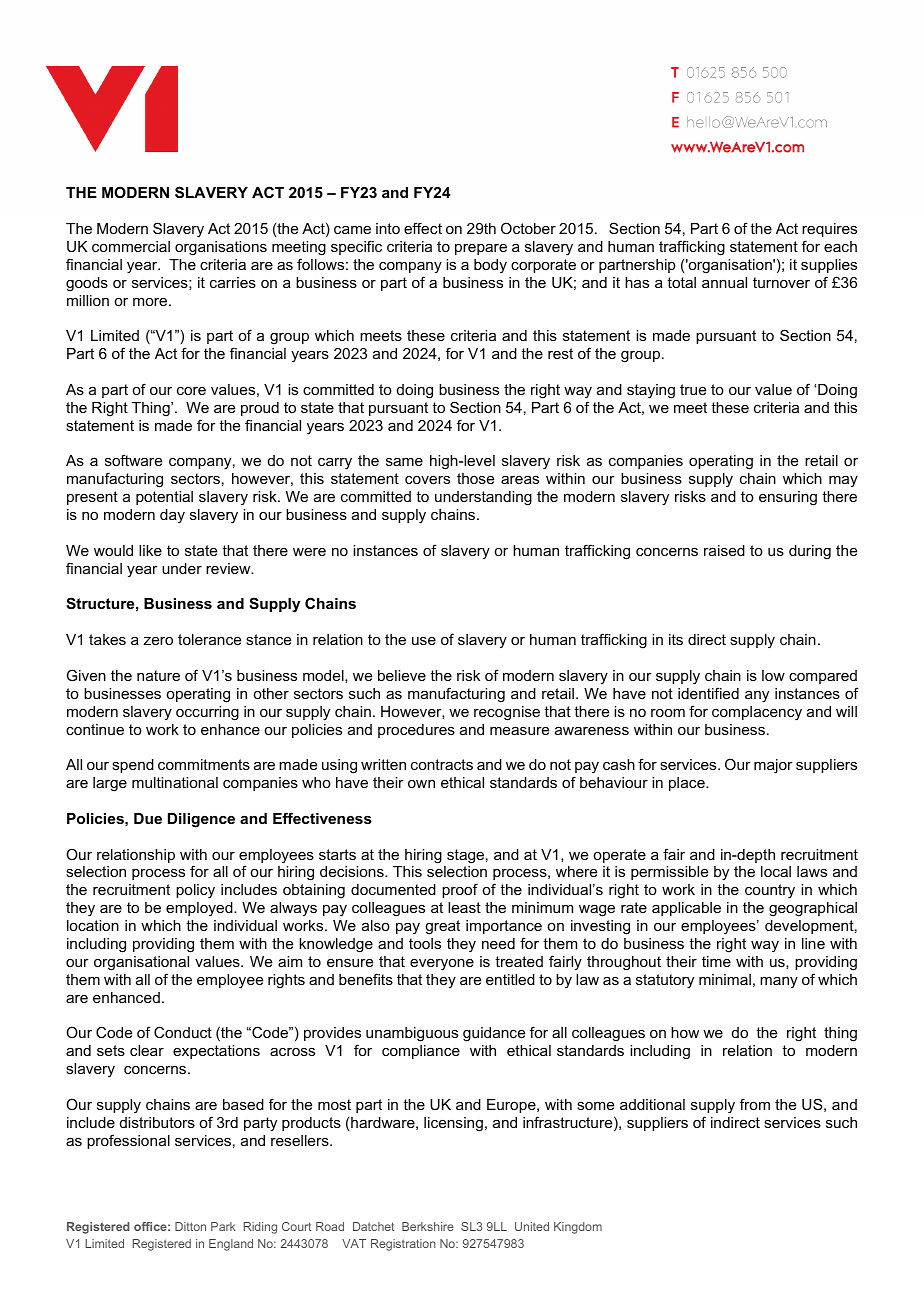 The image size is (924, 1308). I want to click on commercial, so click(131, 246).
